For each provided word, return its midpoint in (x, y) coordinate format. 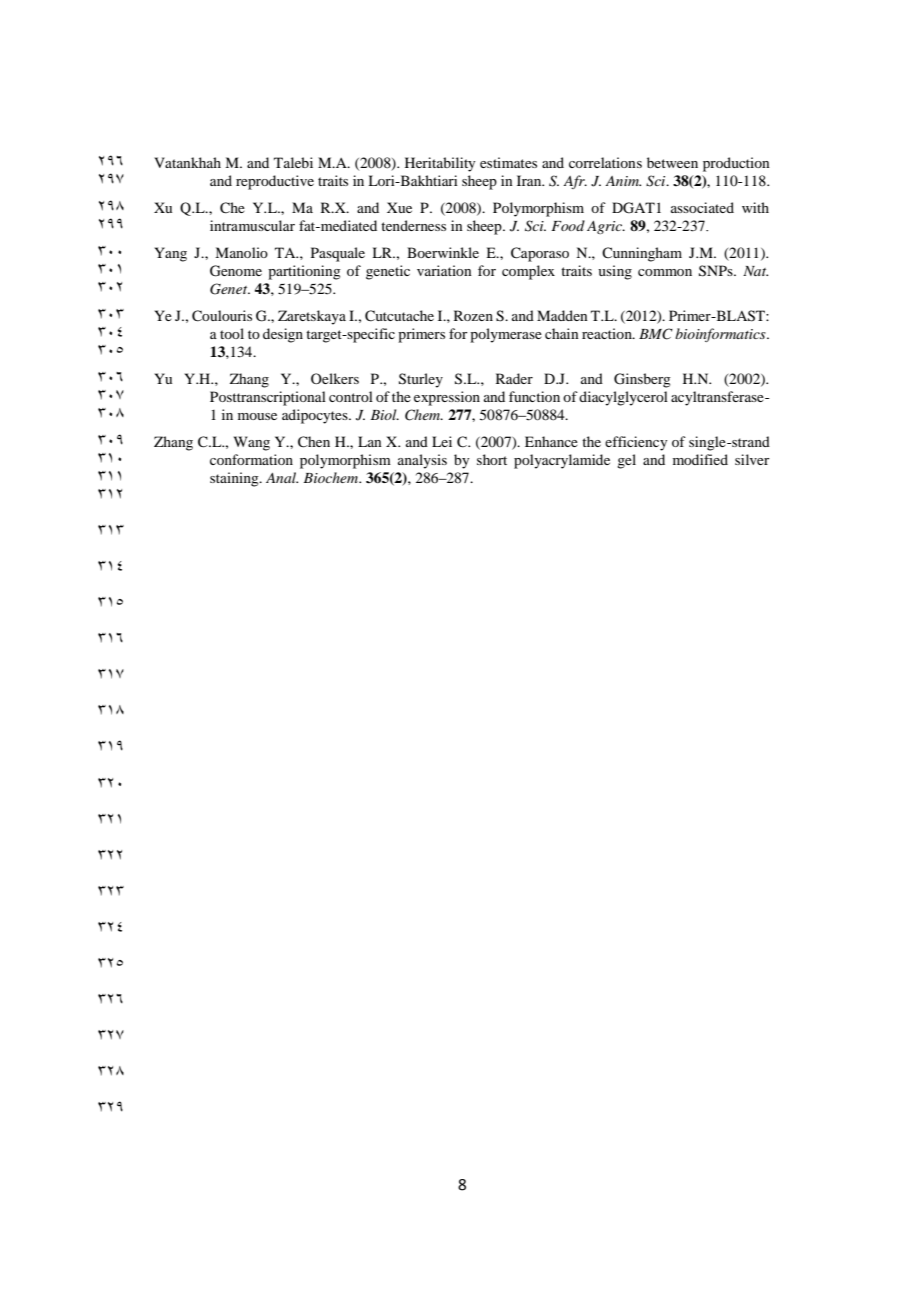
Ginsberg (642, 380)
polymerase (506, 335)
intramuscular (252, 225)
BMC (656, 334)
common (665, 272)
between (672, 162)
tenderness (413, 225)
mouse (257, 416)
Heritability (440, 164)
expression (447, 398)
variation (444, 270)
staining (235, 479)
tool (232, 333)
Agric (606, 227)
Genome (236, 271)
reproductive (275, 182)
